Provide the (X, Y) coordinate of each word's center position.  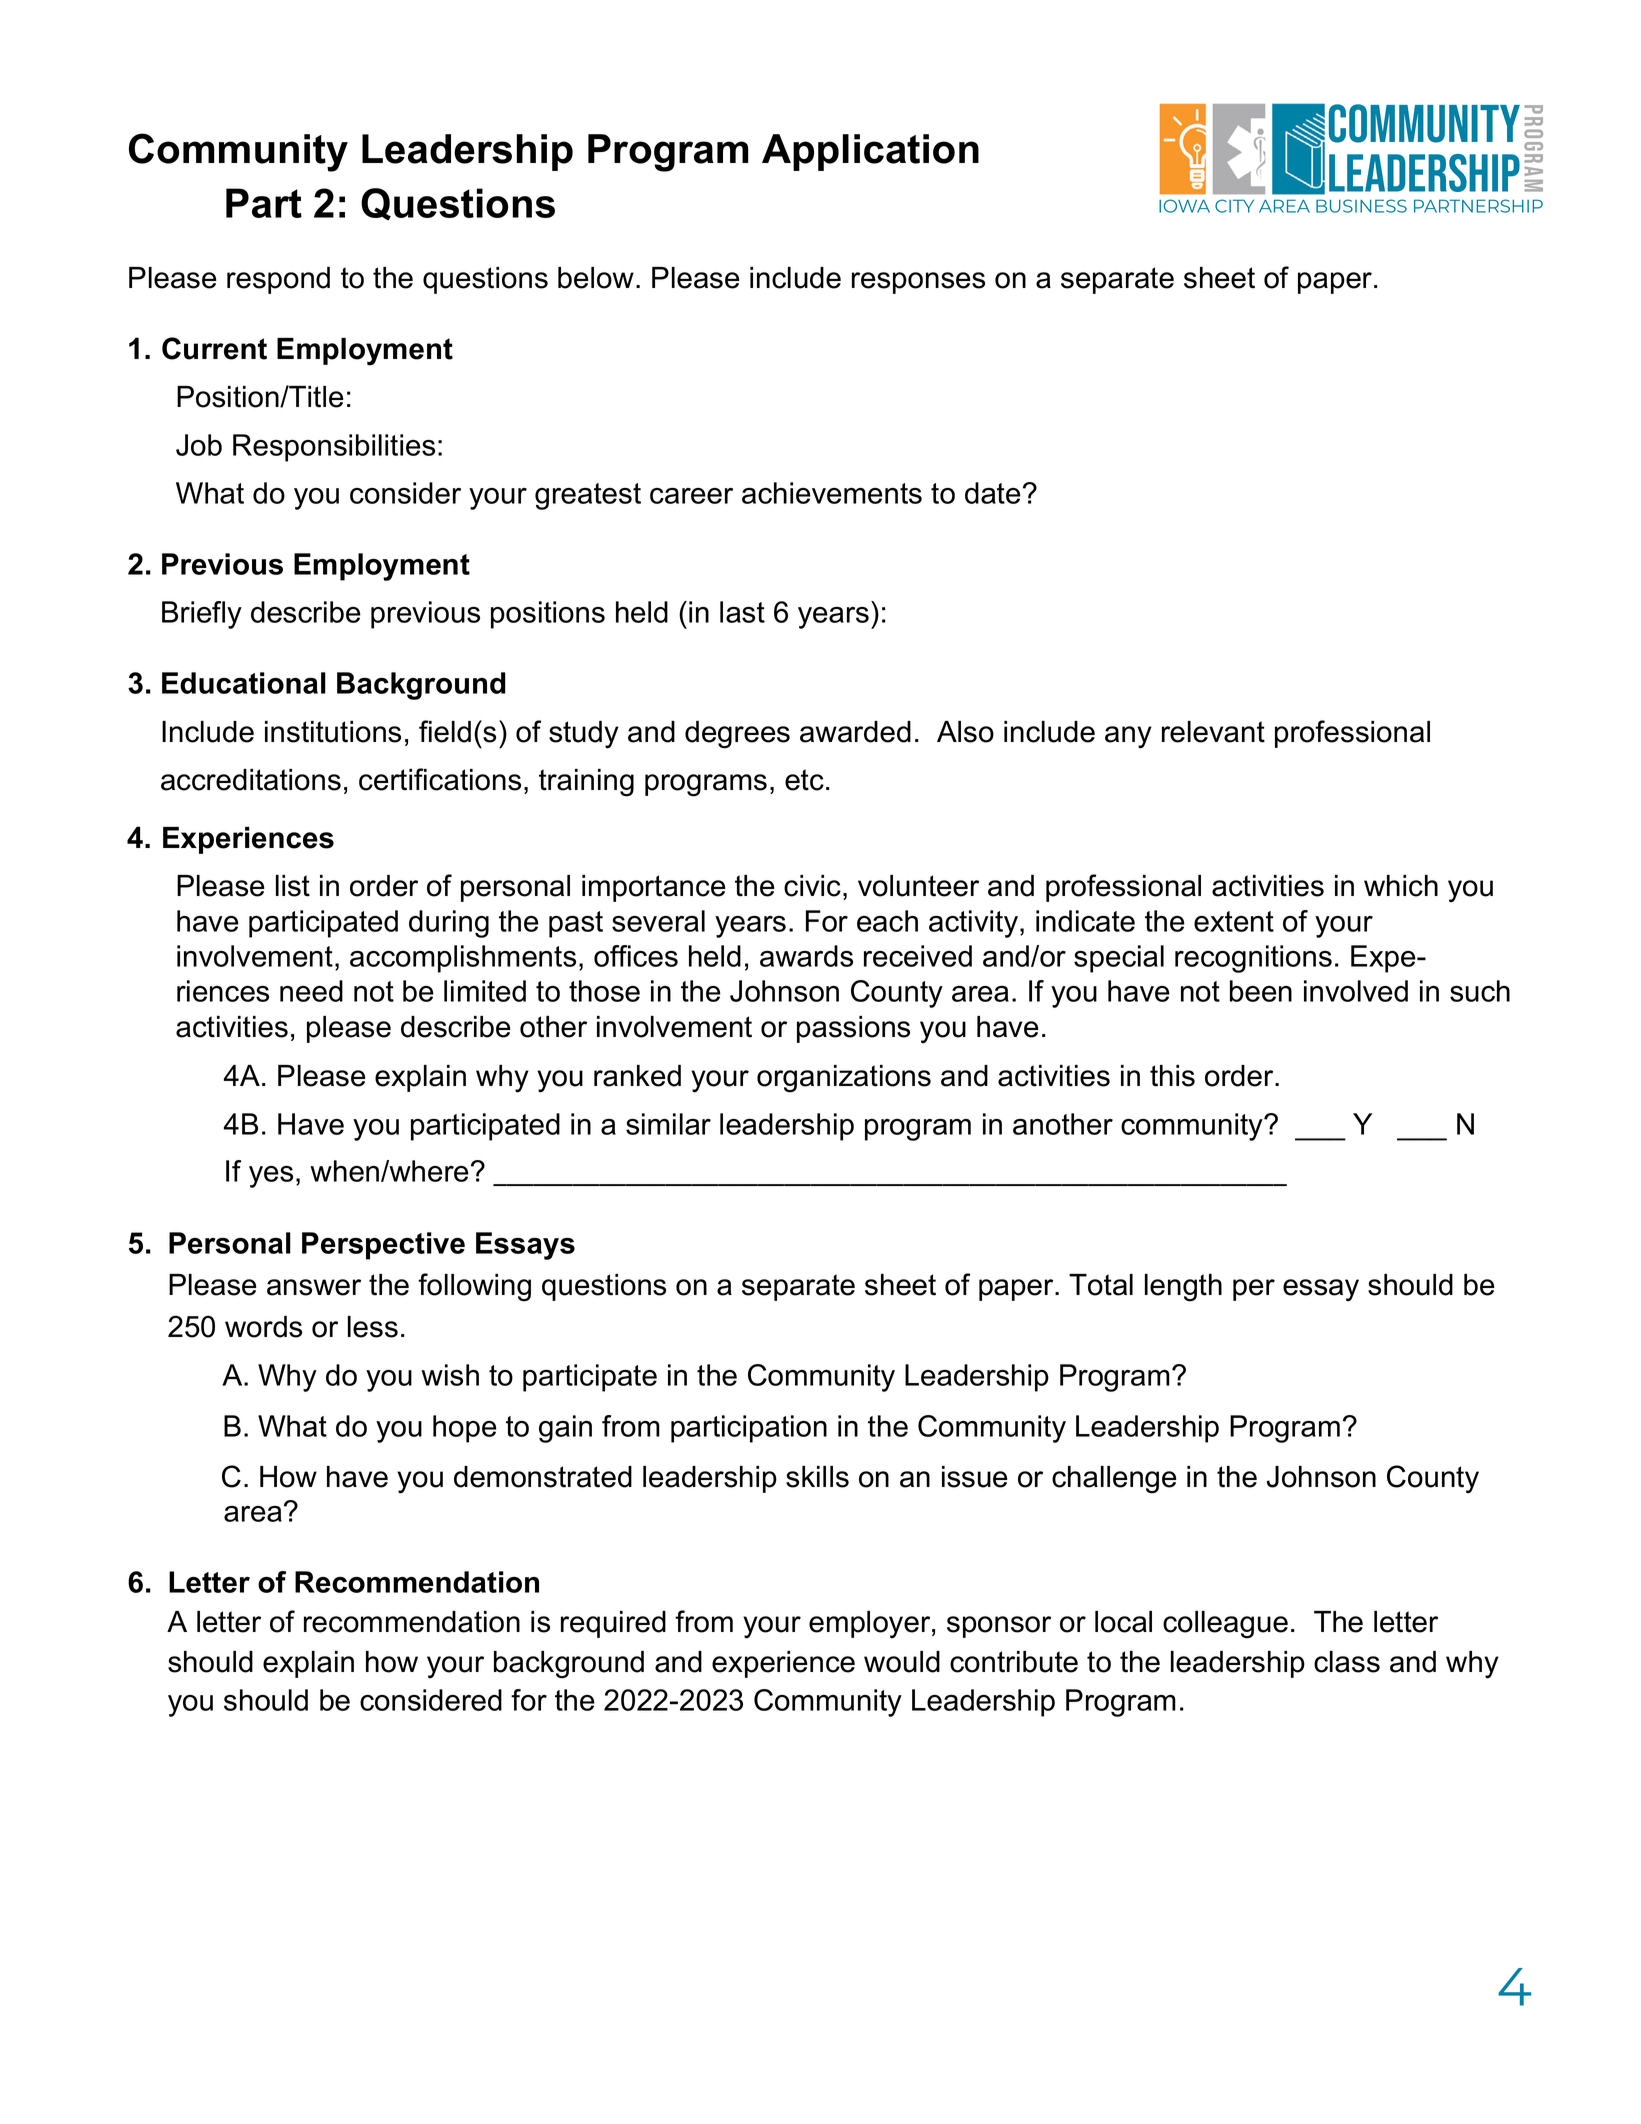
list (293, 886)
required (613, 1624)
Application (870, 152)
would (902, 1662)
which (1401, 886)
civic (812, 886)
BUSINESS (1361, 206)
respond (278, 280)
